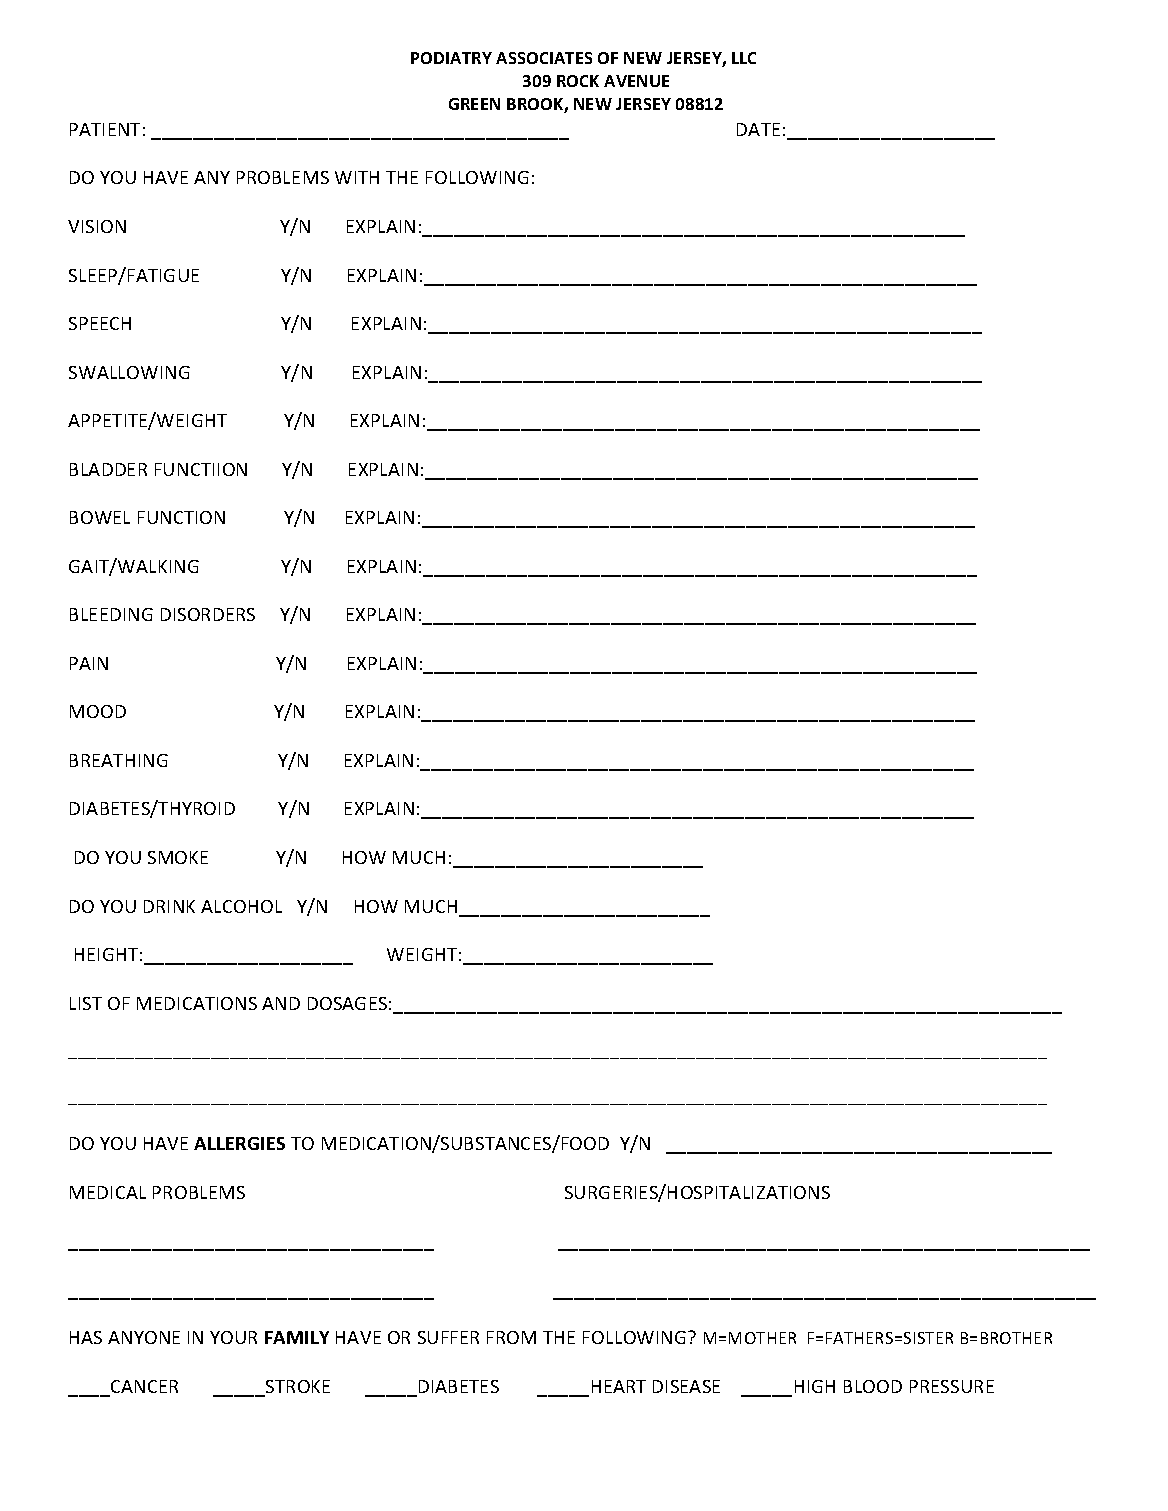 Image resolution: width=1168 pixels, height=1511 pixels. Describe the element at coordinates (744, 58) in the screenshot. I see `LLC` at that location.
